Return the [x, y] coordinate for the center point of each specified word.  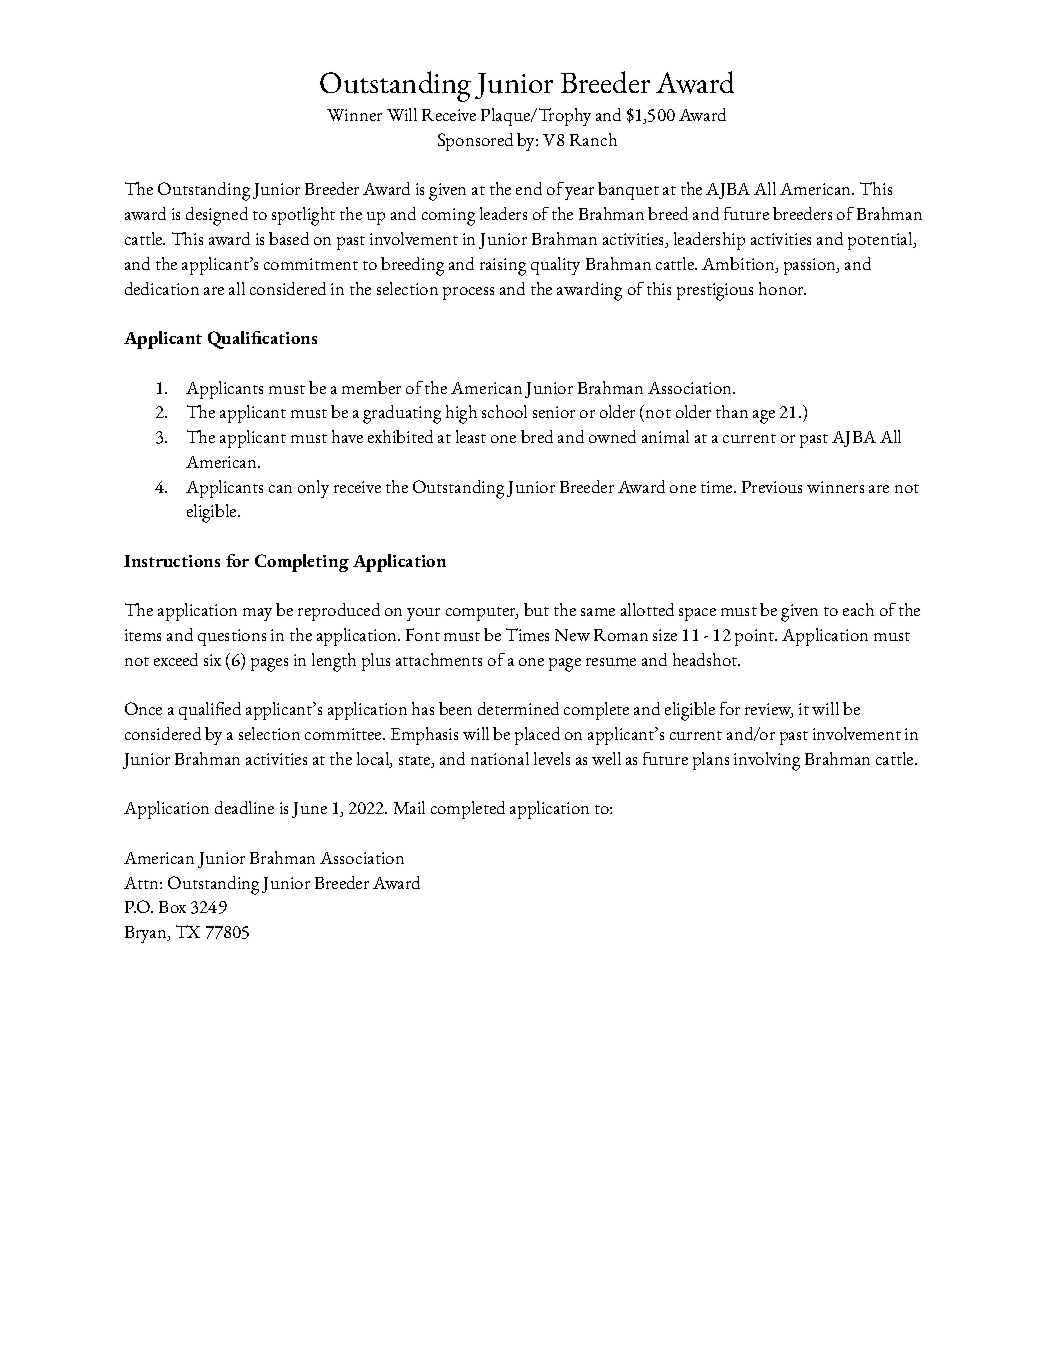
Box [172, 907]
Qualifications [262, 340]
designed [217, 216]
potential [881, 241]
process [468, 293]
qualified [210, 711]
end [529, 188]
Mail [409, 807]
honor [782, 288]
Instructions [172, 561]
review [769, 710]
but [536, 609]
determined [518, 708]
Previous [772, 487]
